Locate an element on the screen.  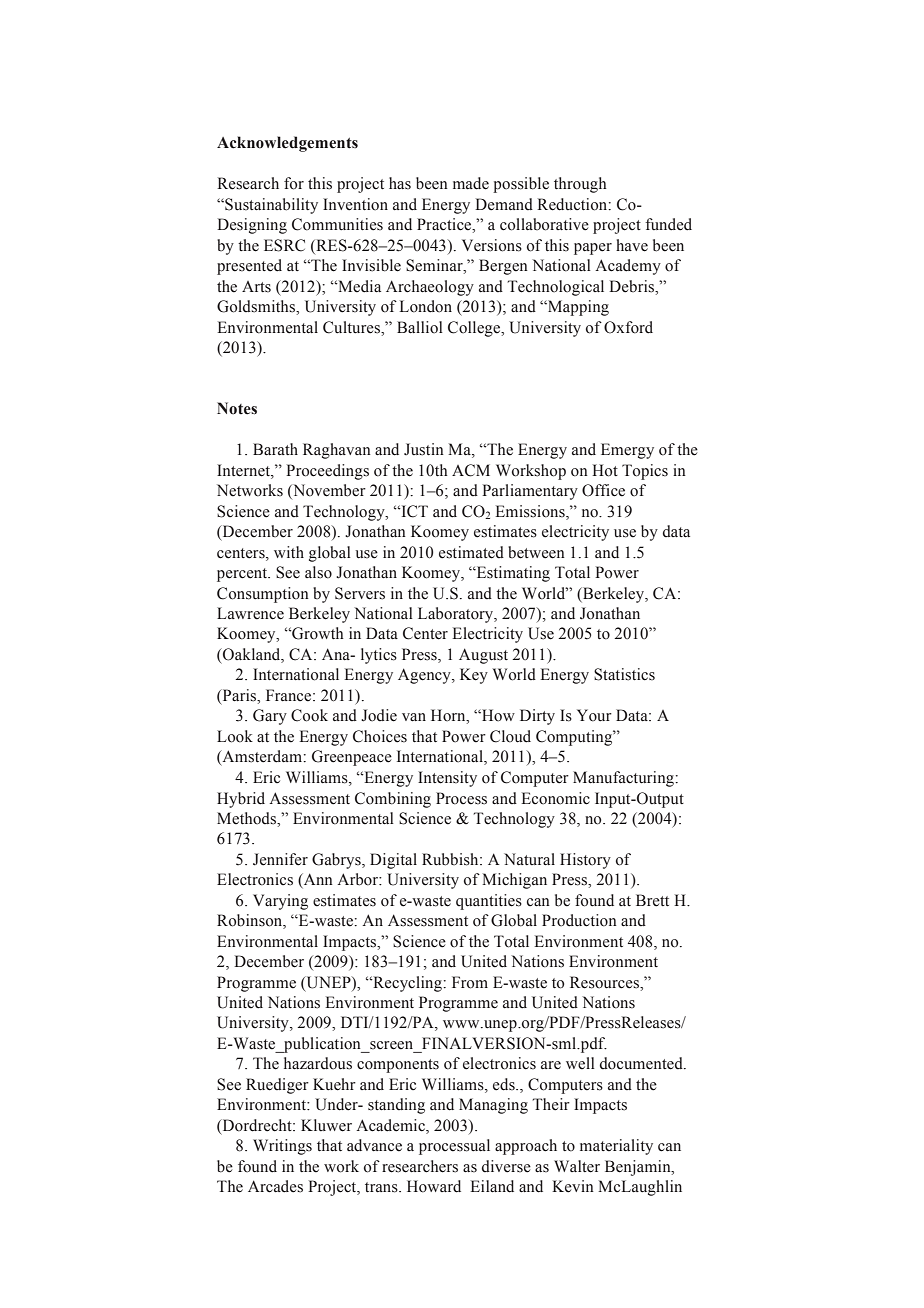
through is located at coordinates (580, 185).
